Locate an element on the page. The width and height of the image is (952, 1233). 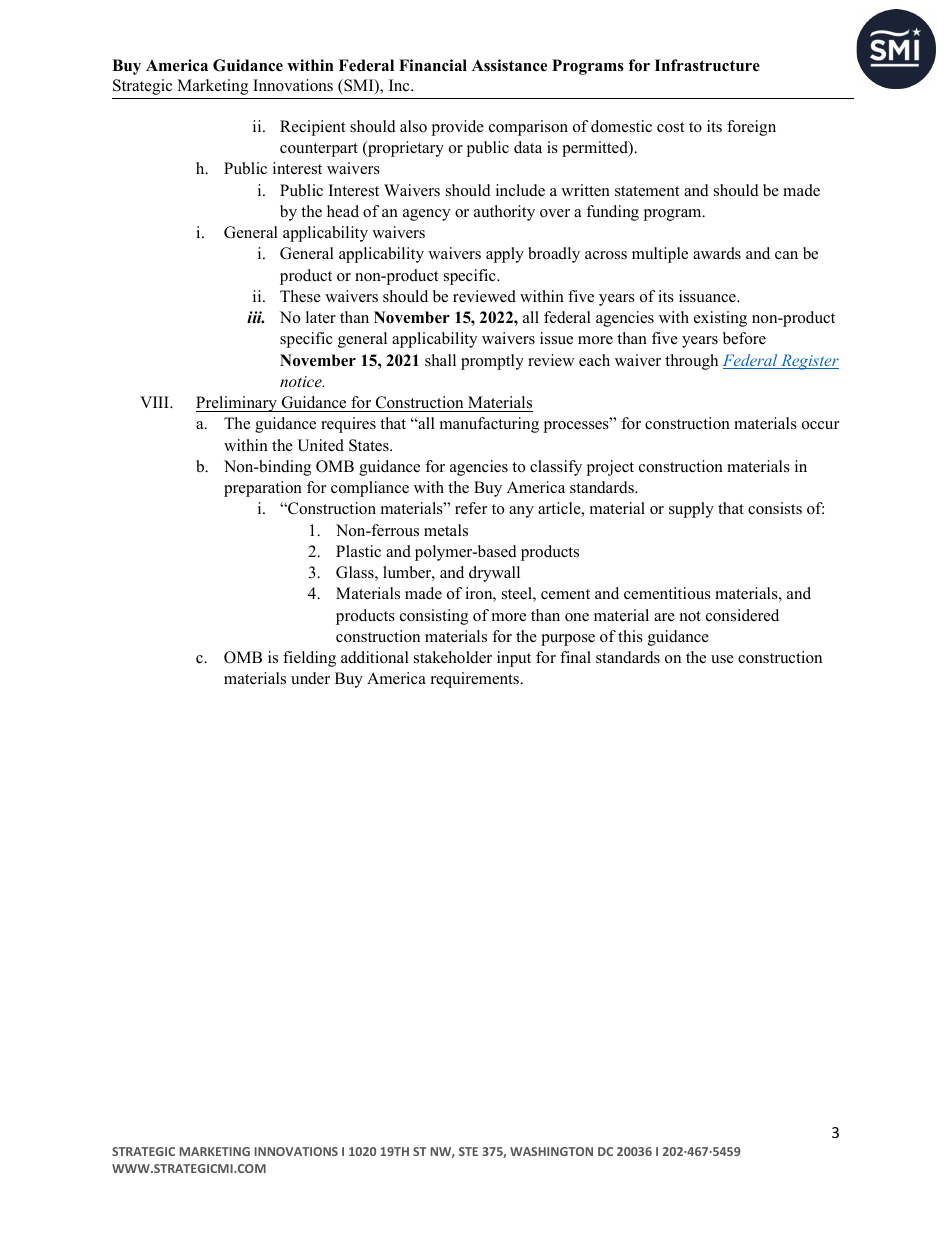
fielding is located at coordinates (309, 659).
